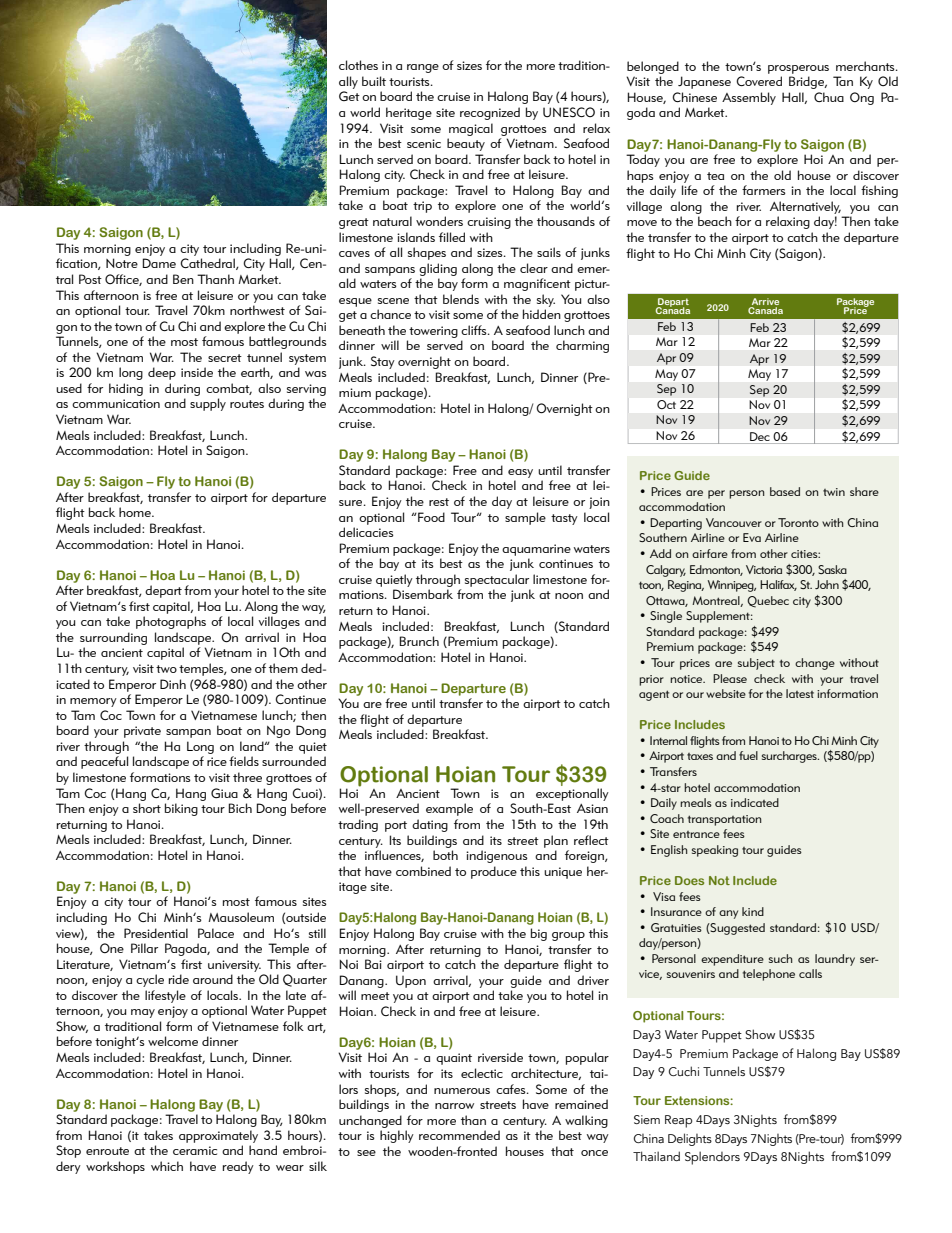  What do you see at coordinates (749, 98) in the screenshot?
I see `Assembly` at bounding box center [749, 98].
